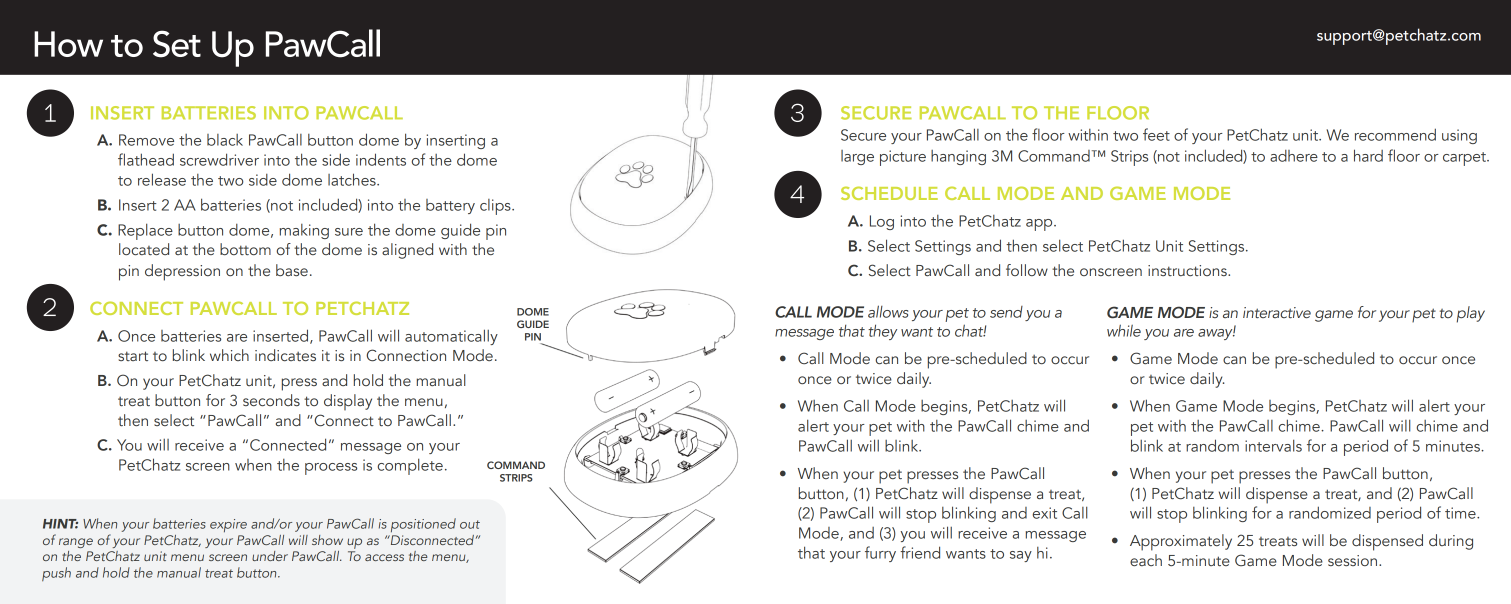 This screenshot has height=604, width=1511. I want to click on furry, so click(880, 554).
